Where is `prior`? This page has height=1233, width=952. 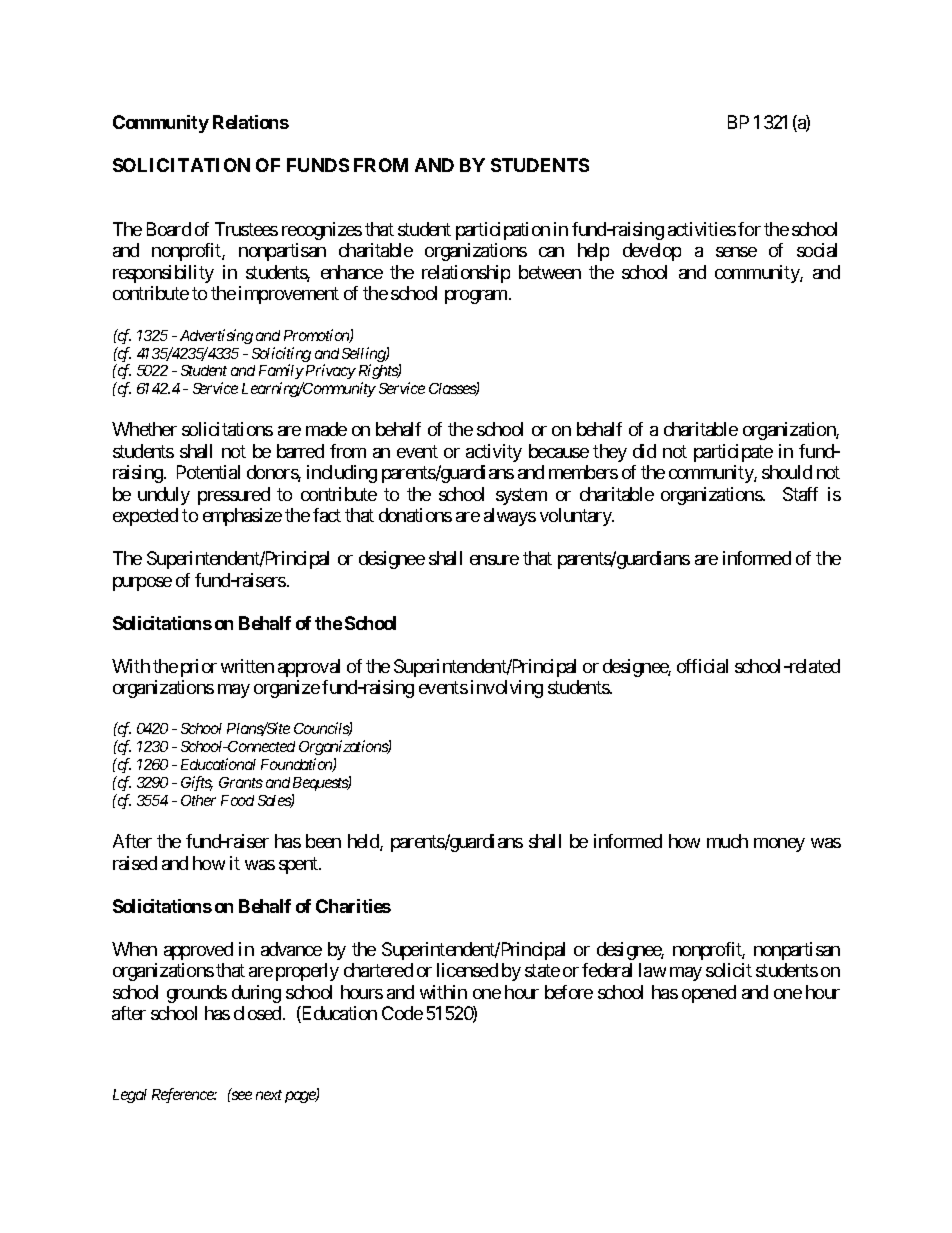
prior is located at coordinates (199, 668).
